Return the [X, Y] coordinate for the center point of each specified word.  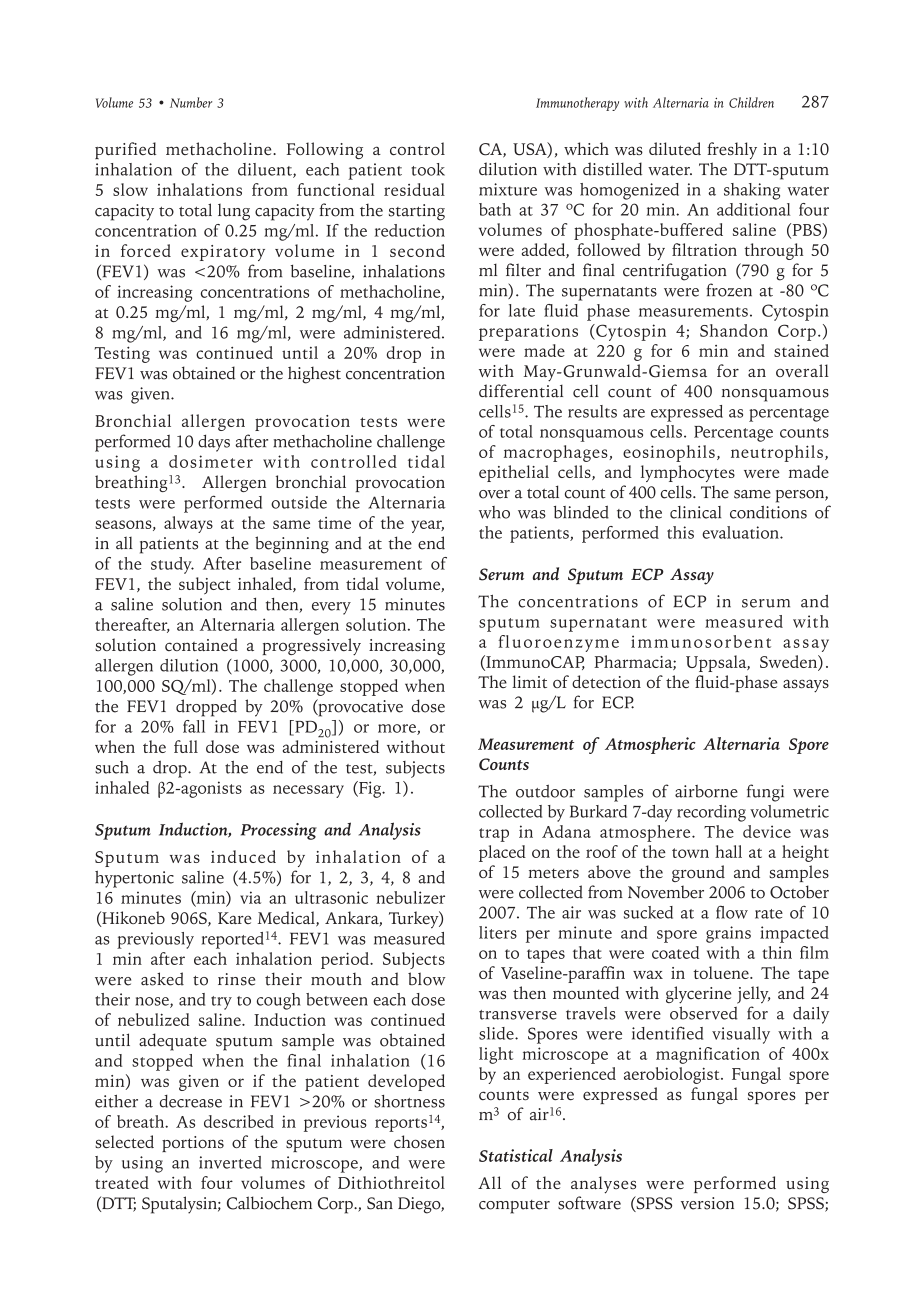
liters [498, 932]
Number [191, 102]
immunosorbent [701, 641]
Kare [234, 918]
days [214, 443]
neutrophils [777, 453]
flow [732, 912]
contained [201, 644]
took [428, 169]
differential [521, 391]
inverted [230, 1162]
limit [529, 681]
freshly [732, 151]
